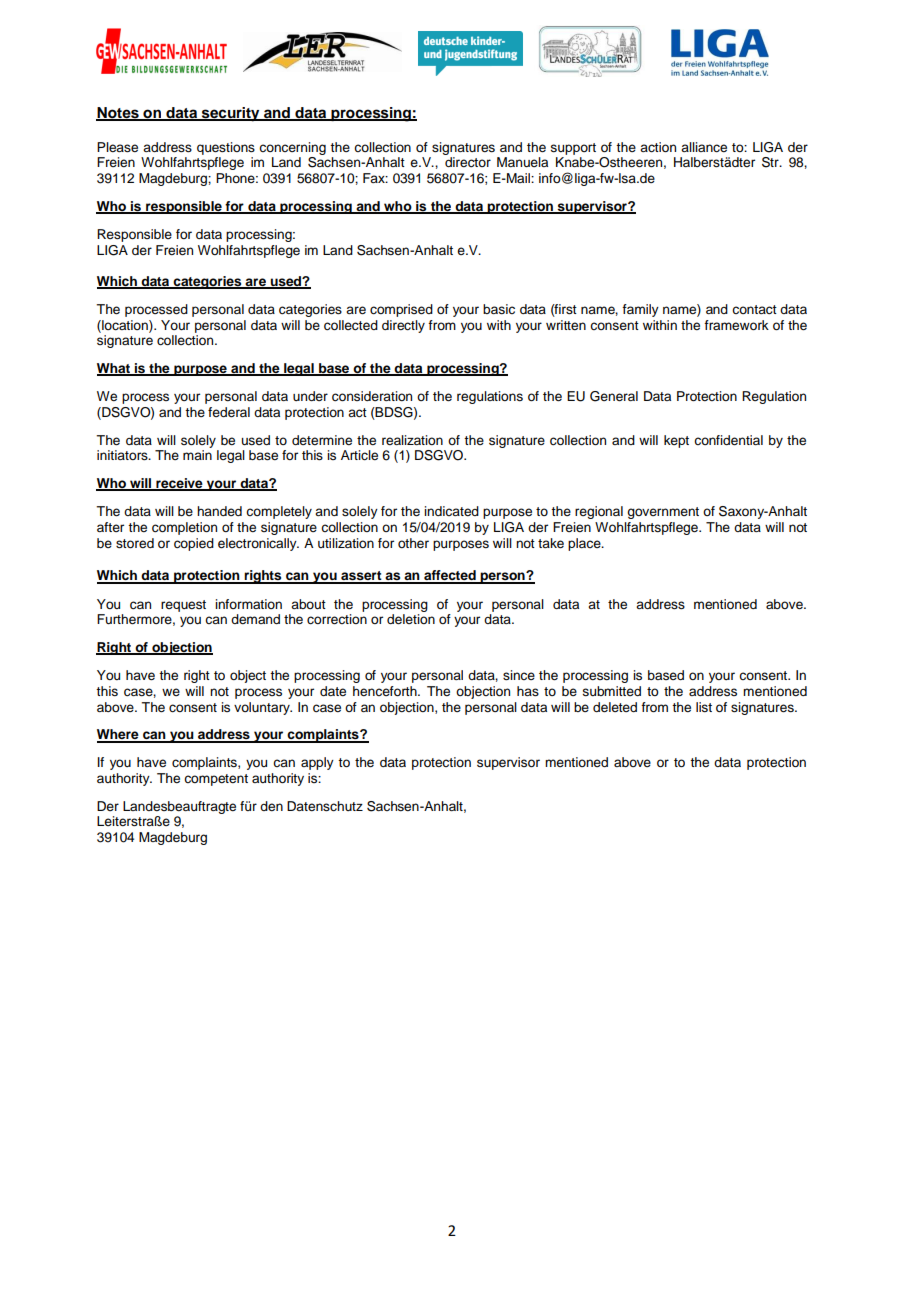 Image resolution: width=904 pixels, height=1316 pixels. I want to click on What, so click(114, 369).
